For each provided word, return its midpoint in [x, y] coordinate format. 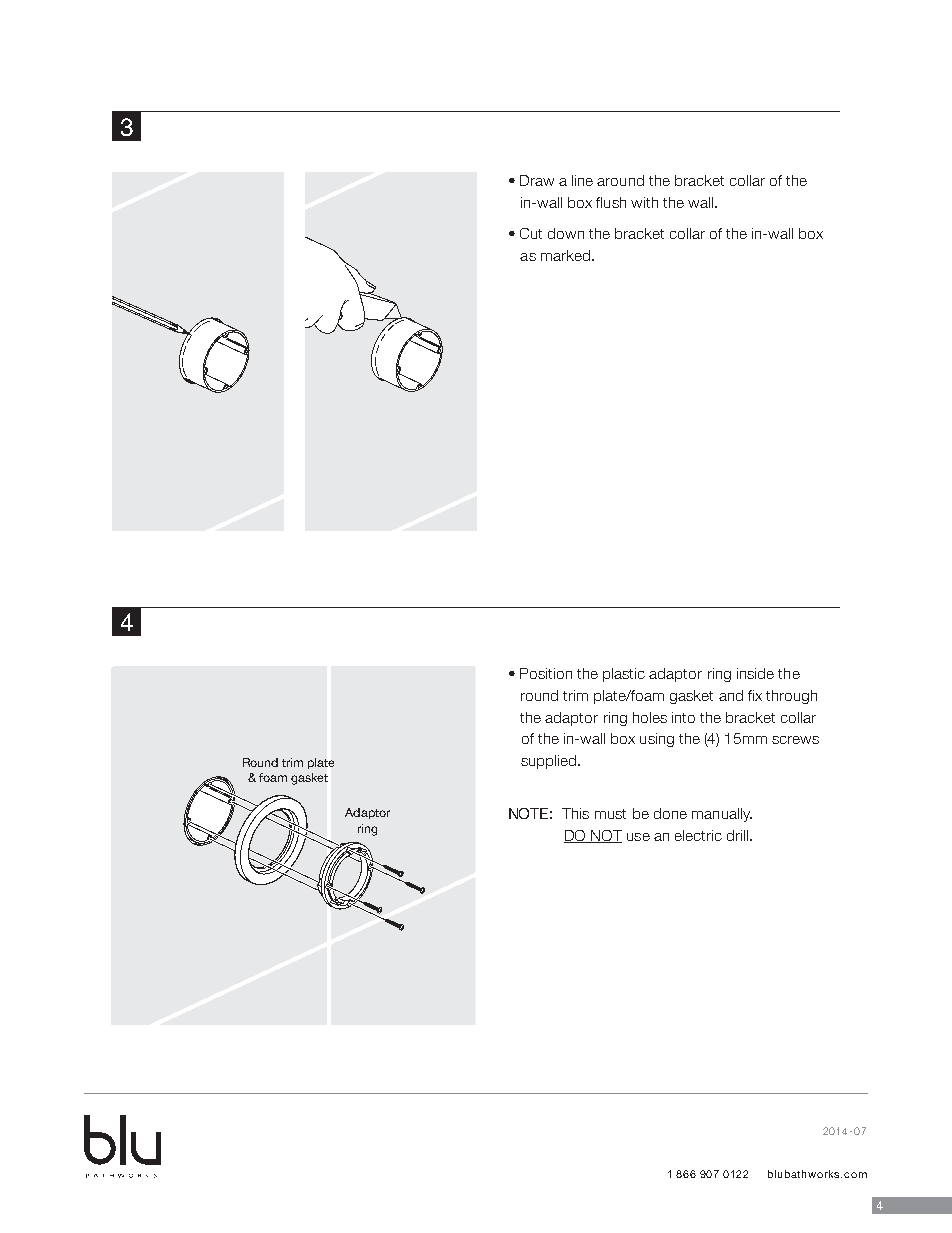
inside [755, 673]
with [644, 202]
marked [567, 255]
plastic [624, 675]
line [582, 180]
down [566, 233]
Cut [531, 233]
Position [546, 673]
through [791, 697]
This [575, 813]
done [670, 813]
